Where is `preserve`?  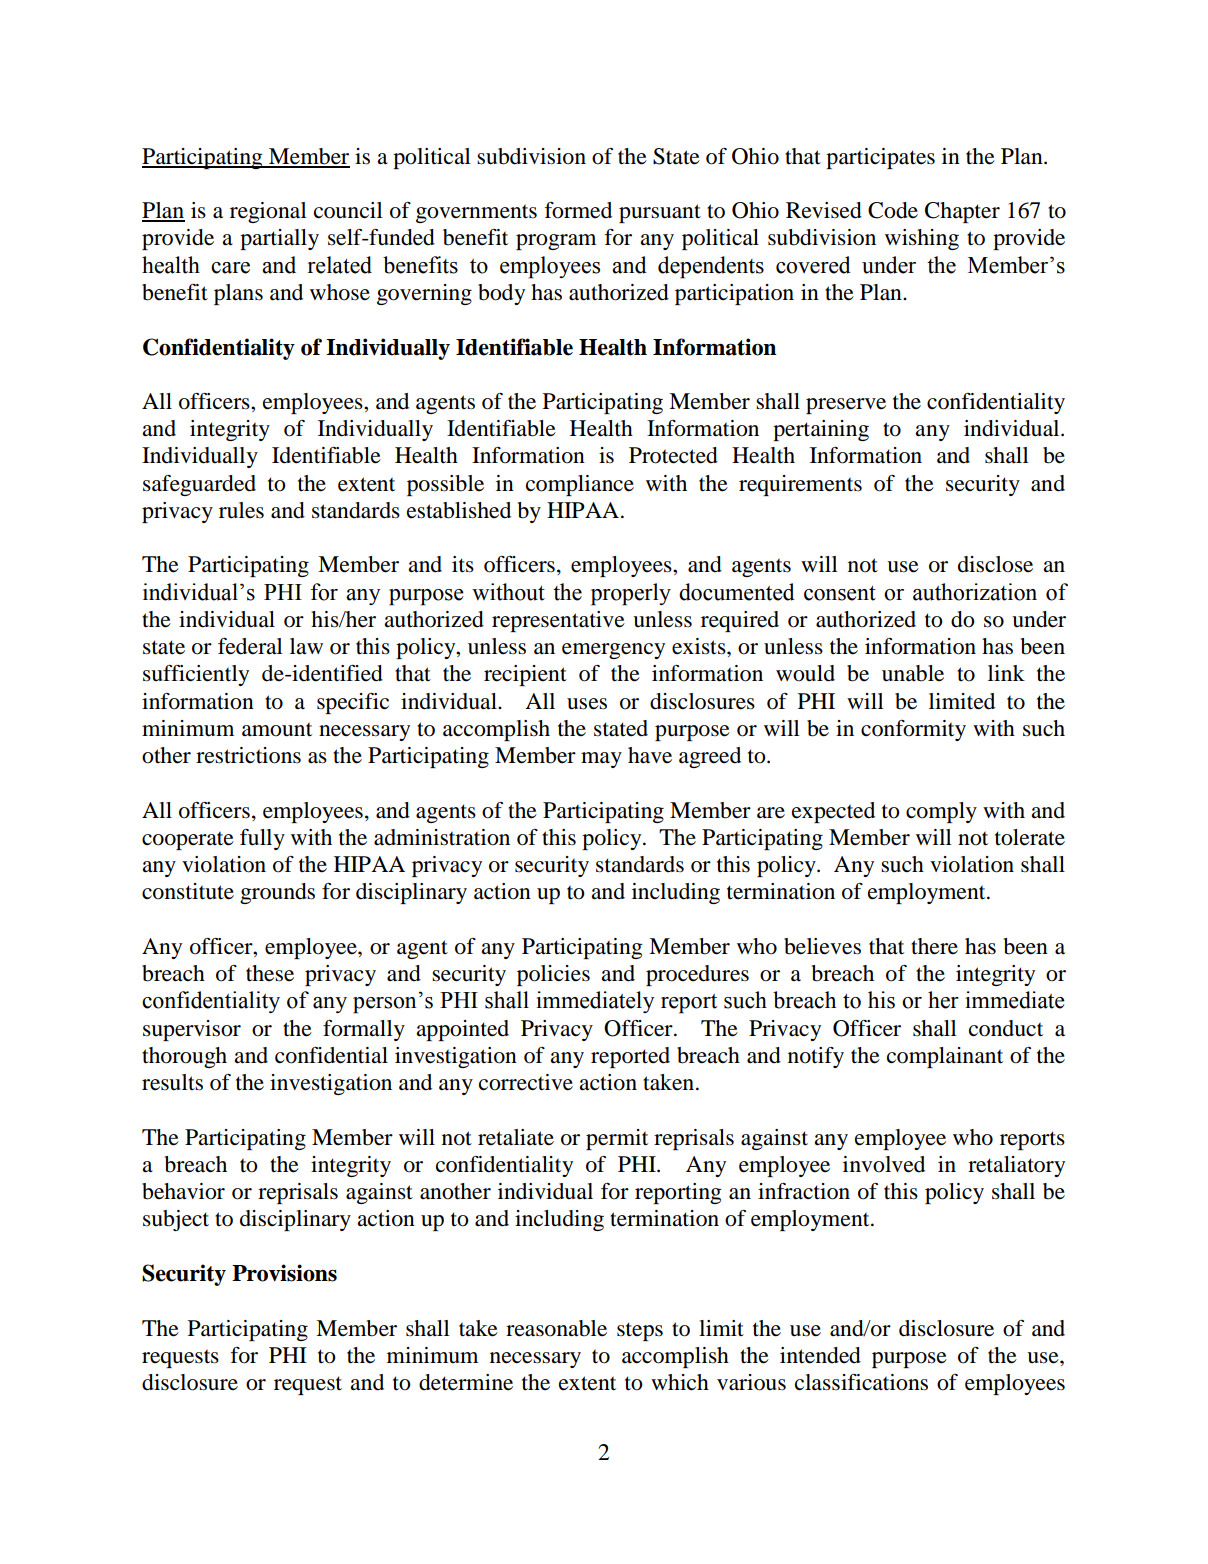 preserve is located at coordinates (846, 406).
